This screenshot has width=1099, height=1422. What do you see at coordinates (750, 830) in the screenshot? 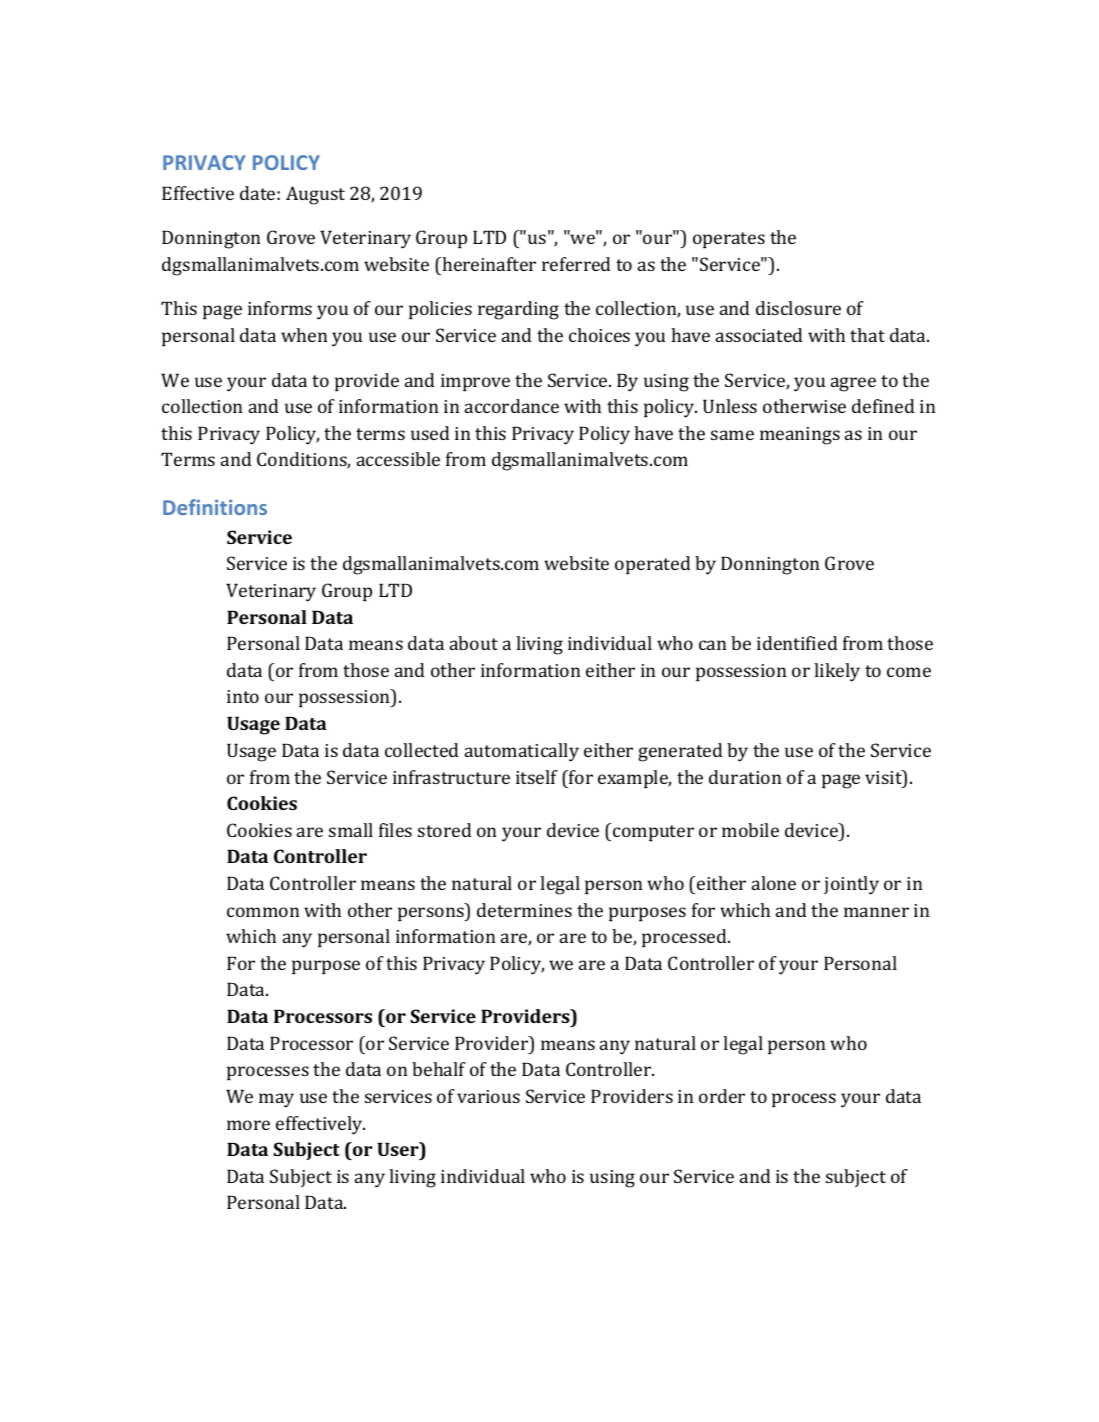
I see `mobile` at bounding box center [750, 830].
